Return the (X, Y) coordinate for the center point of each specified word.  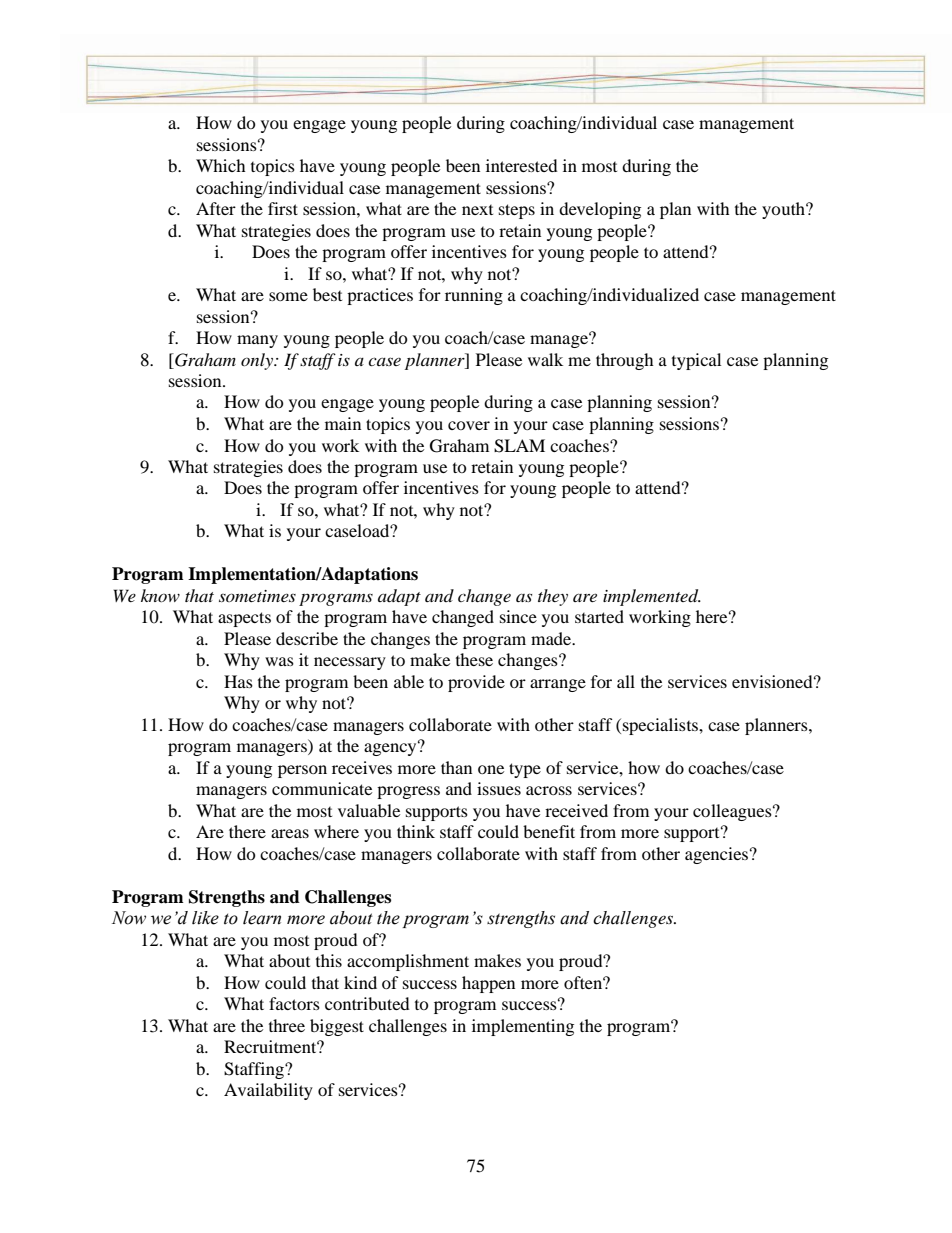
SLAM (519, 446)
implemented (652, 597)
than (456, 767)
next (477, 210)
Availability (268, 1091)
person (302, 771)
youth (784, 210)
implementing (523, 1027)
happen (488, 984)
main (343, 423)
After (216, 208)
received (576, 810)
